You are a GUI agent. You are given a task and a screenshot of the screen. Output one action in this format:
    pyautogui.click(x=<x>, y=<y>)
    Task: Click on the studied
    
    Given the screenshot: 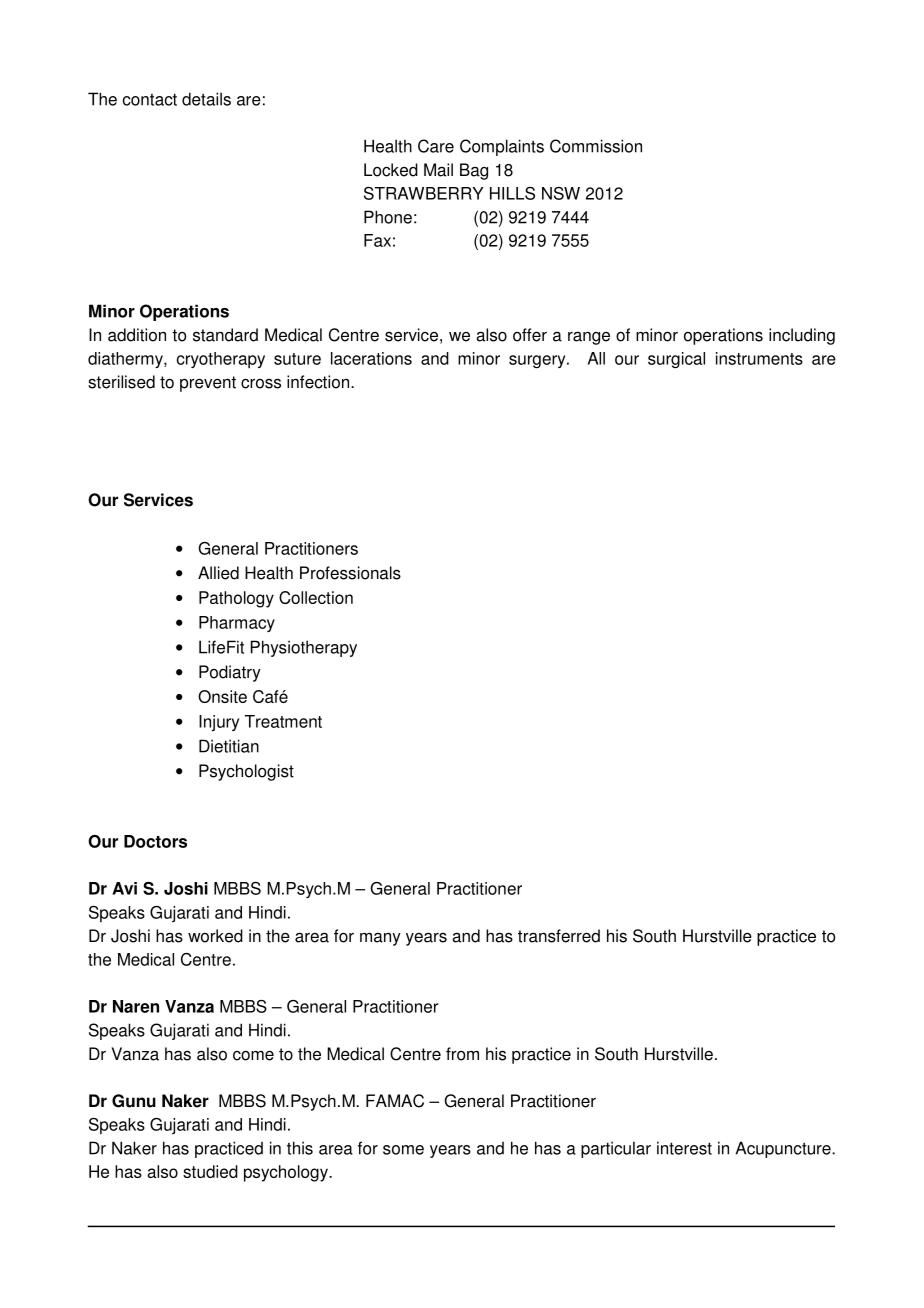 What is the action you would take?
    pyautogui.click(x=210, y=1171)
